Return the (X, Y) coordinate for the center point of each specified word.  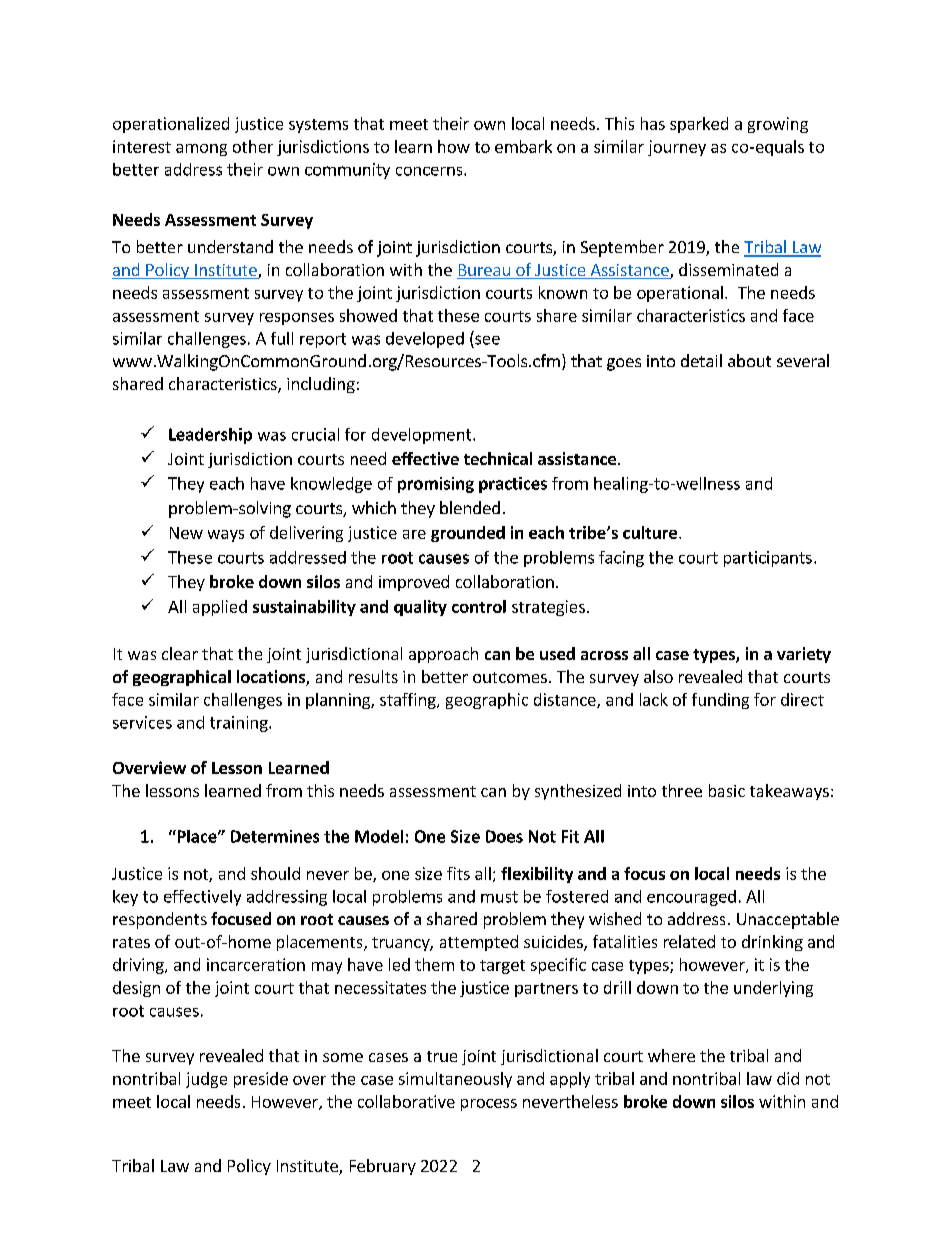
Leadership (210, 436)
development (423, 436)
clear (180, 653)
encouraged (691, 898)
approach (443, 655)
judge (206, 1080)
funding (720, 701)
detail (701, 360)
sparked (699, 125)
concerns (430, 171)
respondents (160, 920)
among (201, 150)
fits (458, 873)
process (489, 1105)
